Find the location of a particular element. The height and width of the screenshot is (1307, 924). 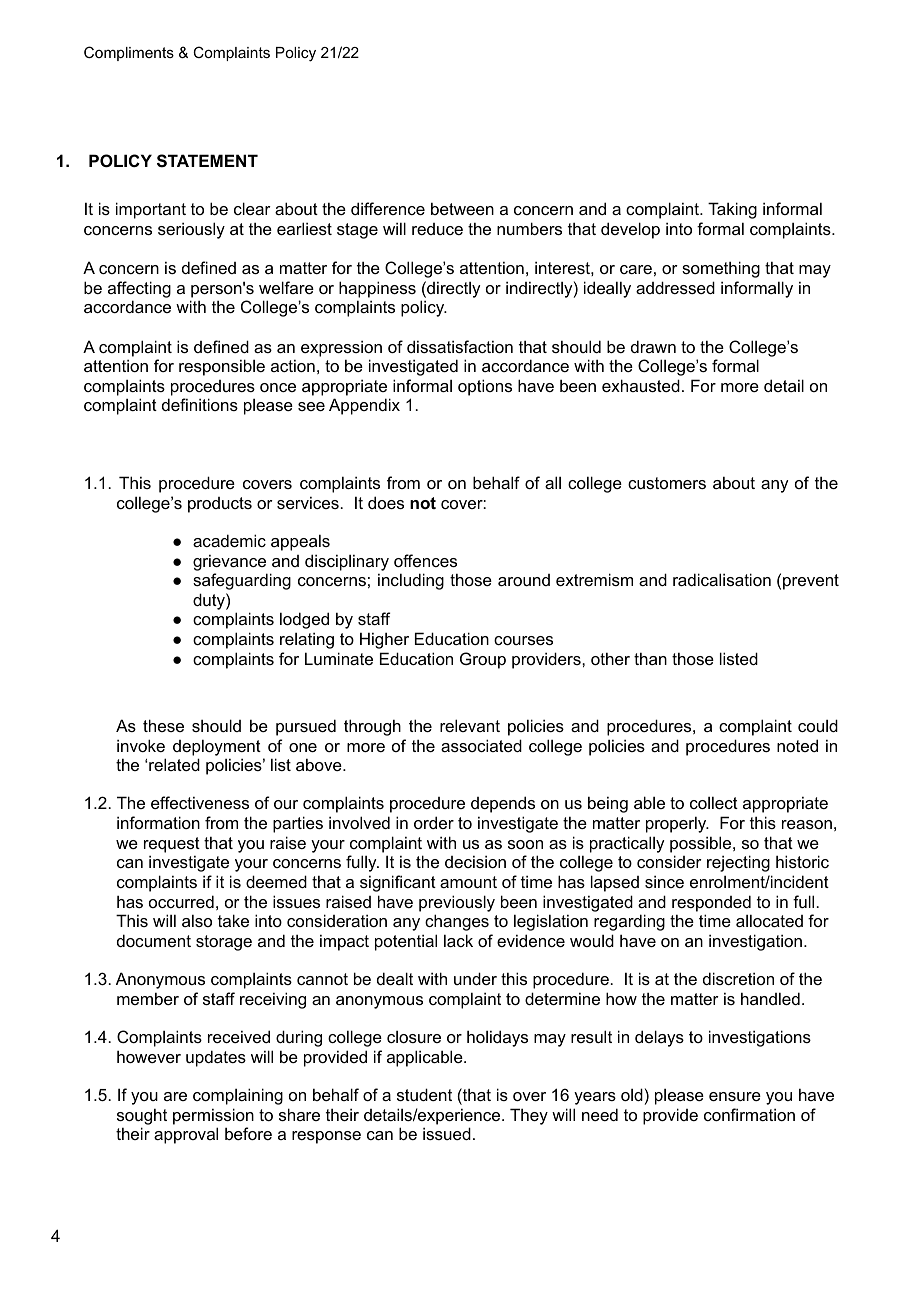

associated is located at coordinates (481, 745).
